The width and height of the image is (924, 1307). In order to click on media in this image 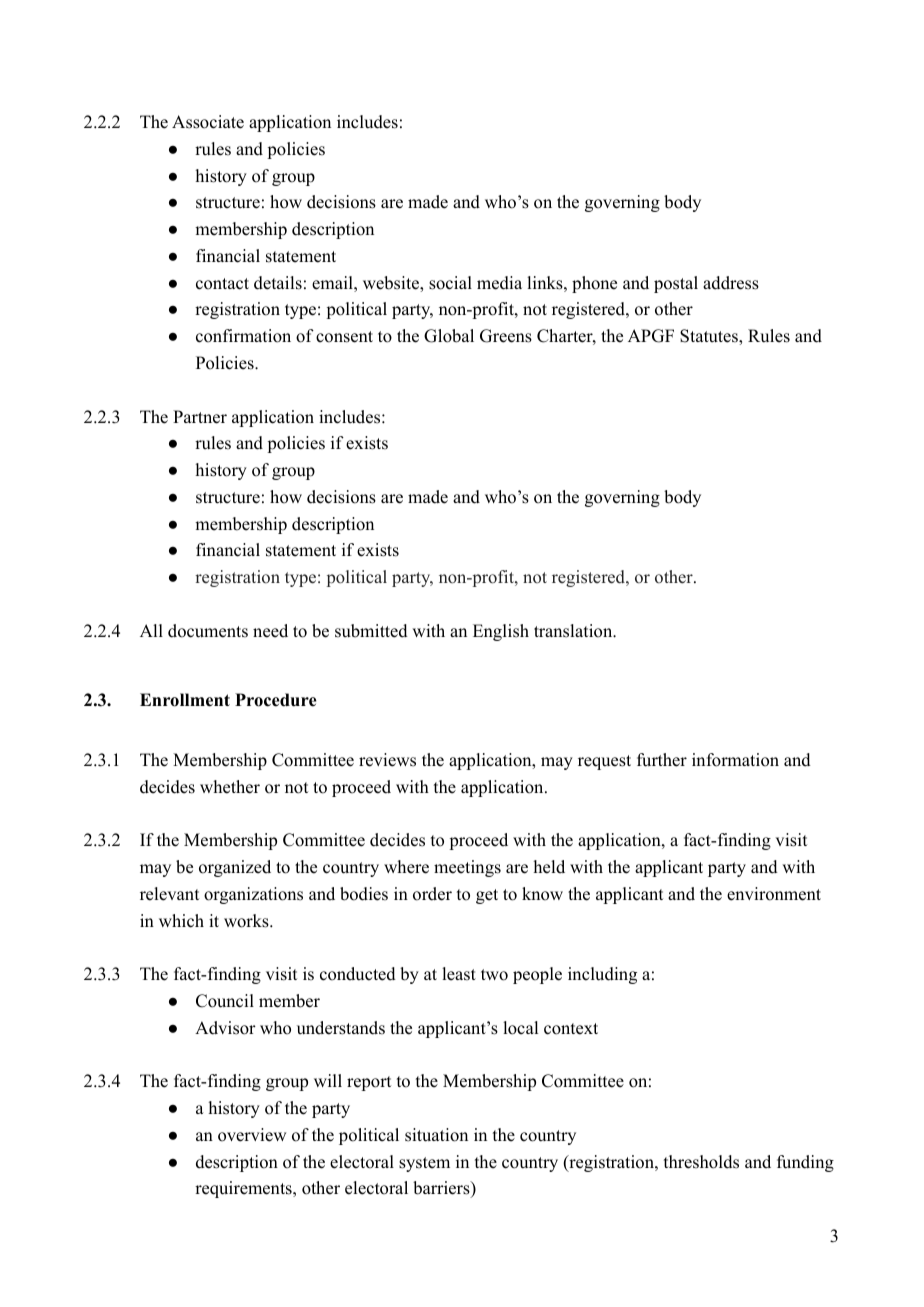, I will do `click(499, 283)`.
